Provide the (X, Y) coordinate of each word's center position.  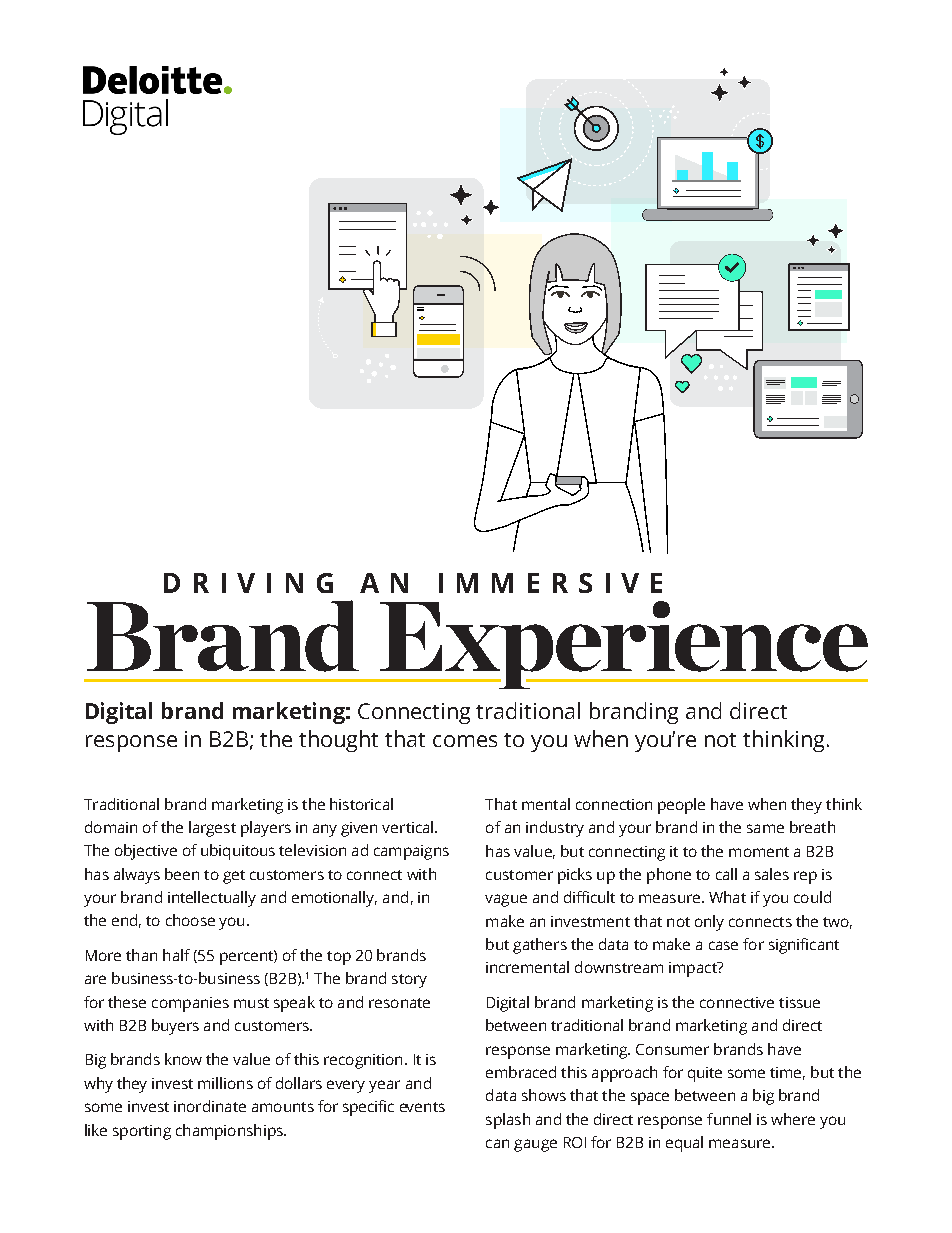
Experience (622, 645)
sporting (142, 1132)
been (182, 874)
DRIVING (248, 583)
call (726, 874)
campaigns (411, 852)
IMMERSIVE (550, 583)
